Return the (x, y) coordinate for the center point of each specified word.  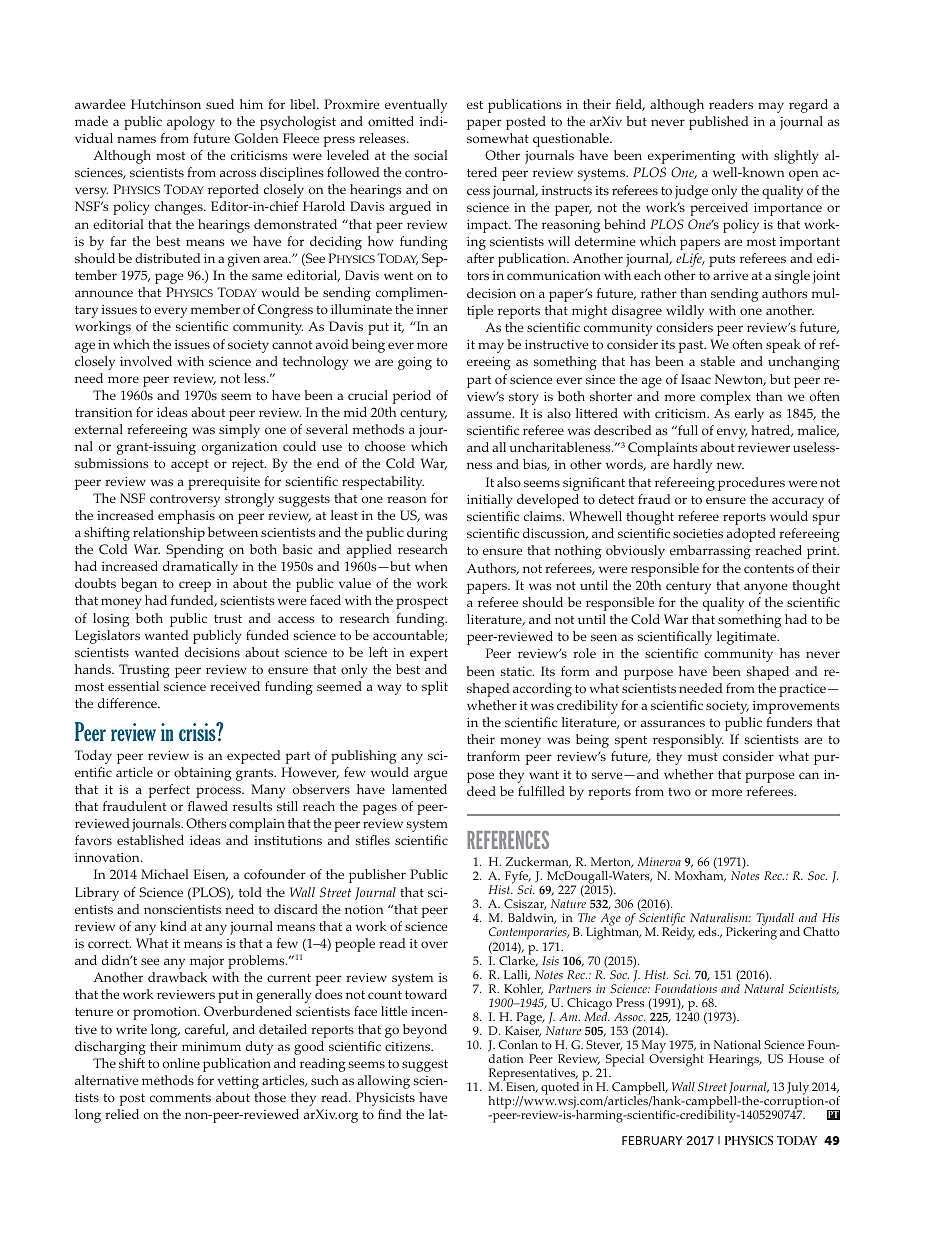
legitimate (748, 638)
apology (191, 123)
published (718, 123)
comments (180, 1098)
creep (195, 586)
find (389, 1114)
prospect (422, 602)
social (430, 155)
